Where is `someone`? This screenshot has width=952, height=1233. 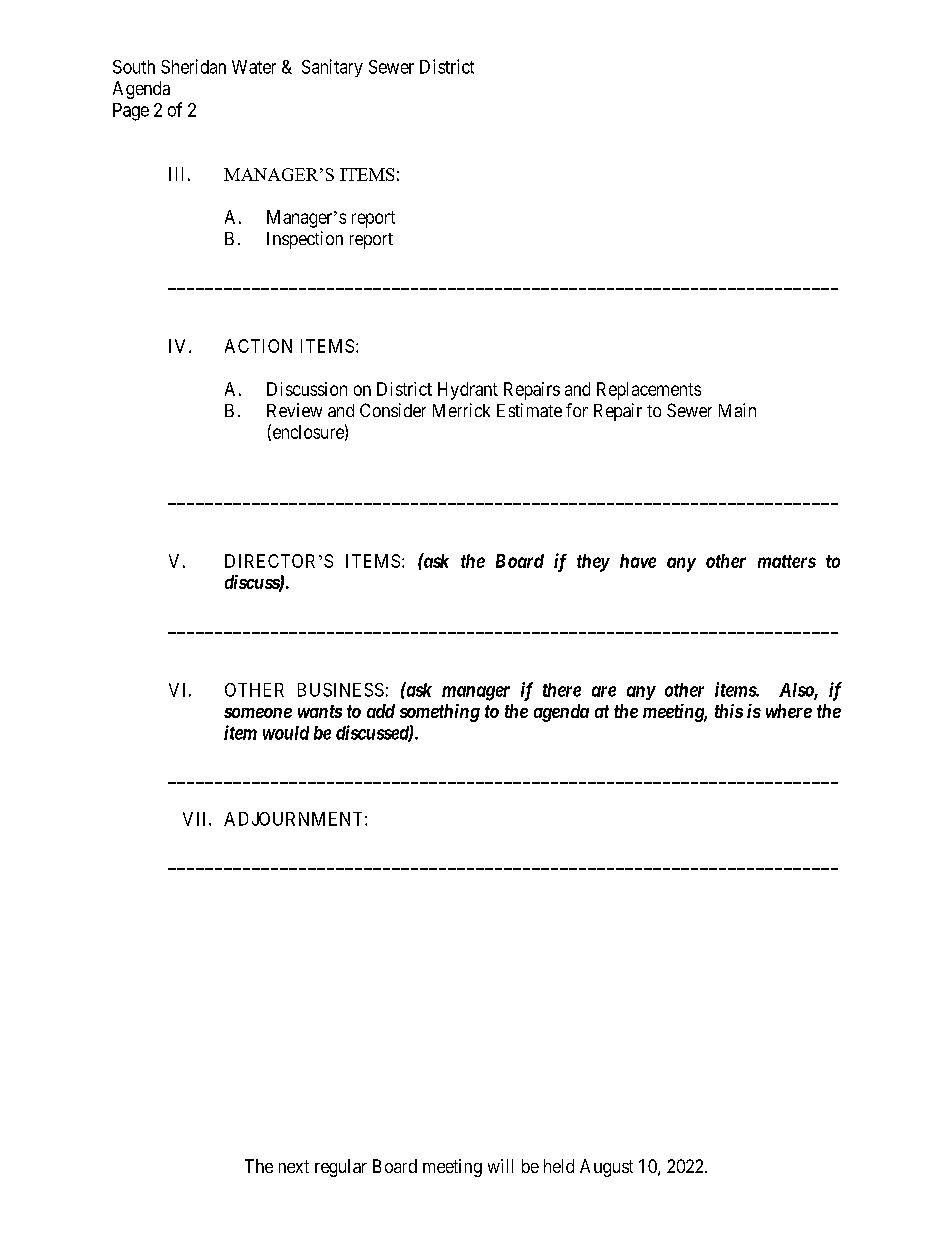
someone is located at coordinates (258, 713).
